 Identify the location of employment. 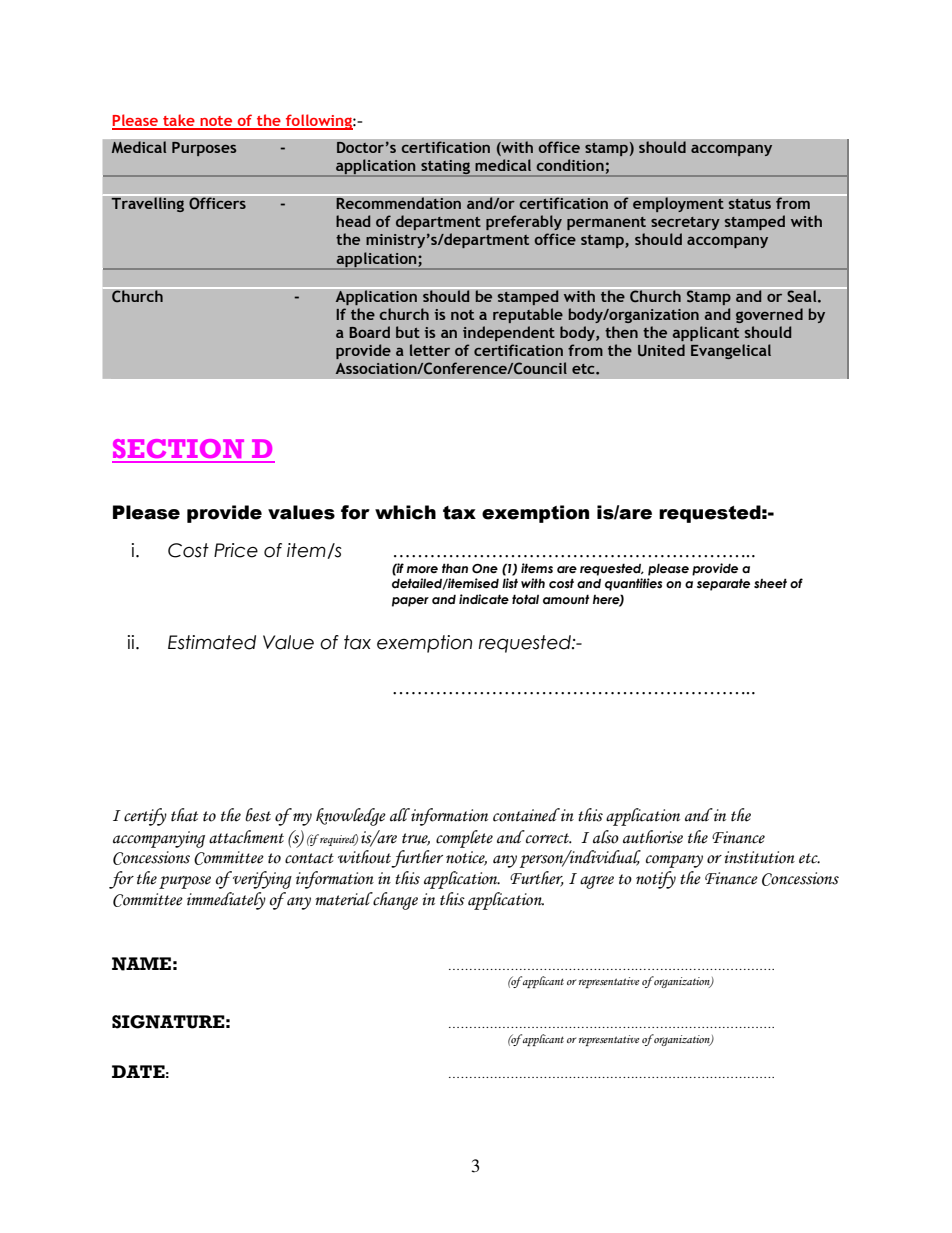
(678, 203).
